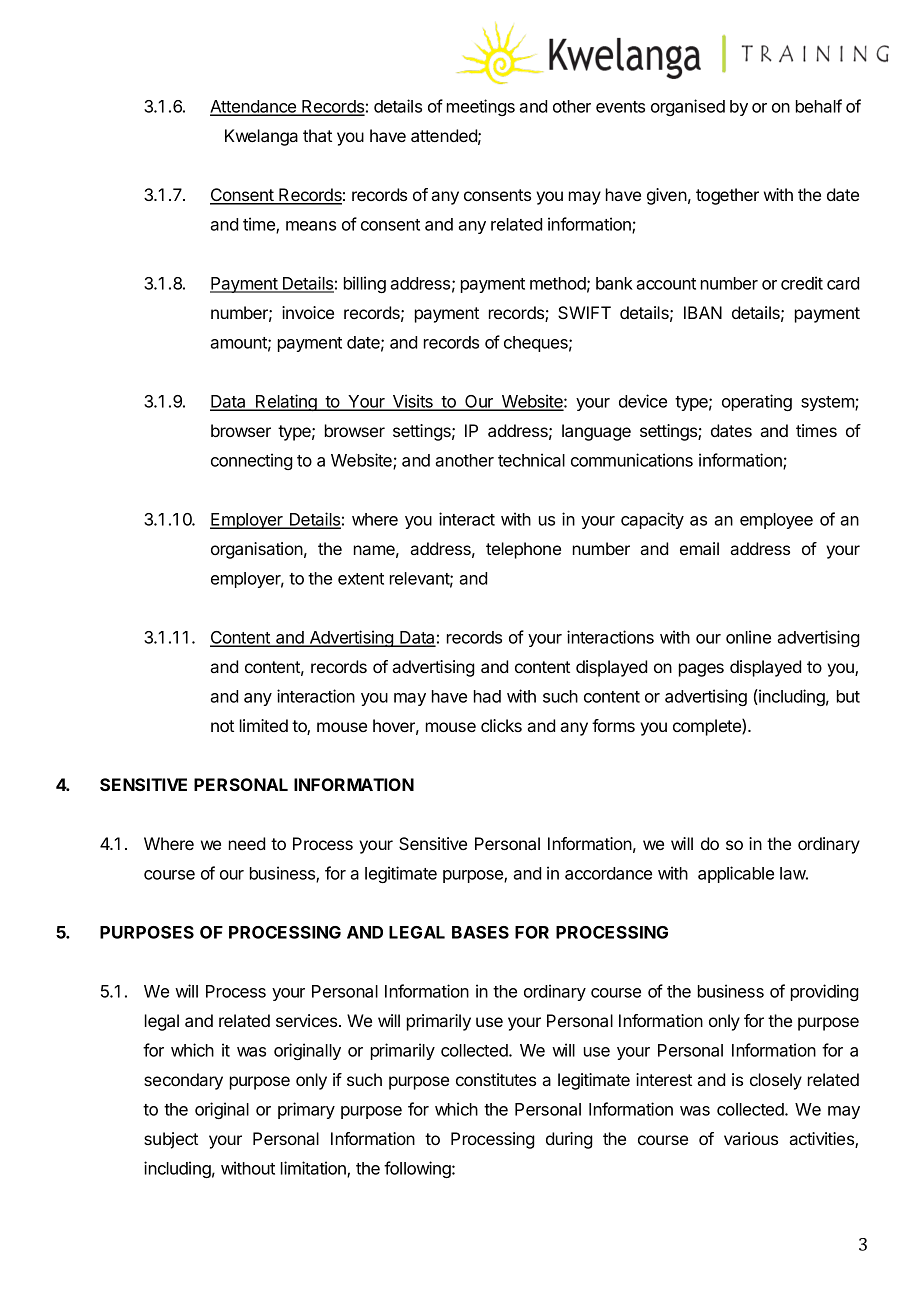 The height and width of the screenshot is (1309, 924). I want to click on primary, so click(306, 1110).
